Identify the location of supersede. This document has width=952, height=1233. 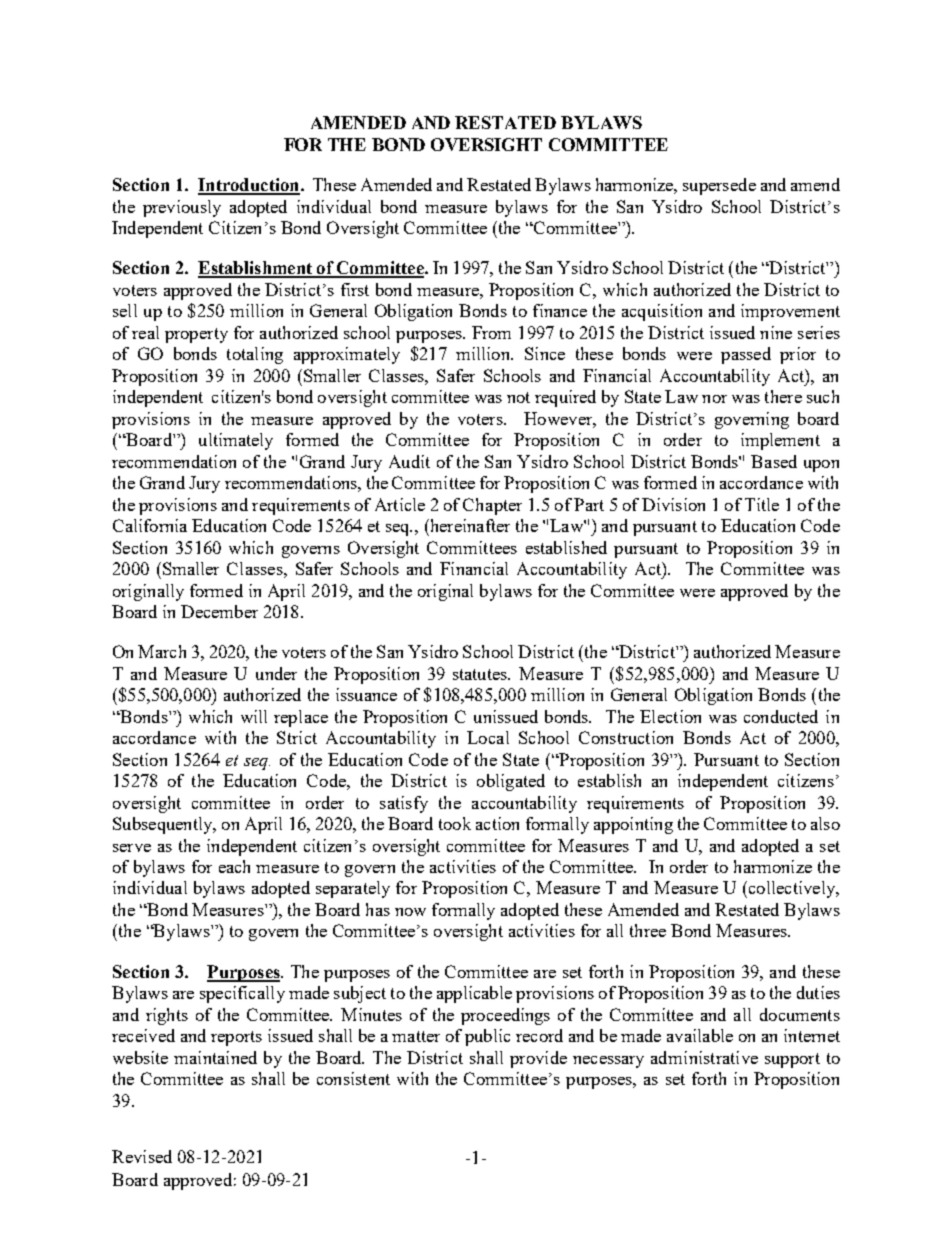
(719, 186).
